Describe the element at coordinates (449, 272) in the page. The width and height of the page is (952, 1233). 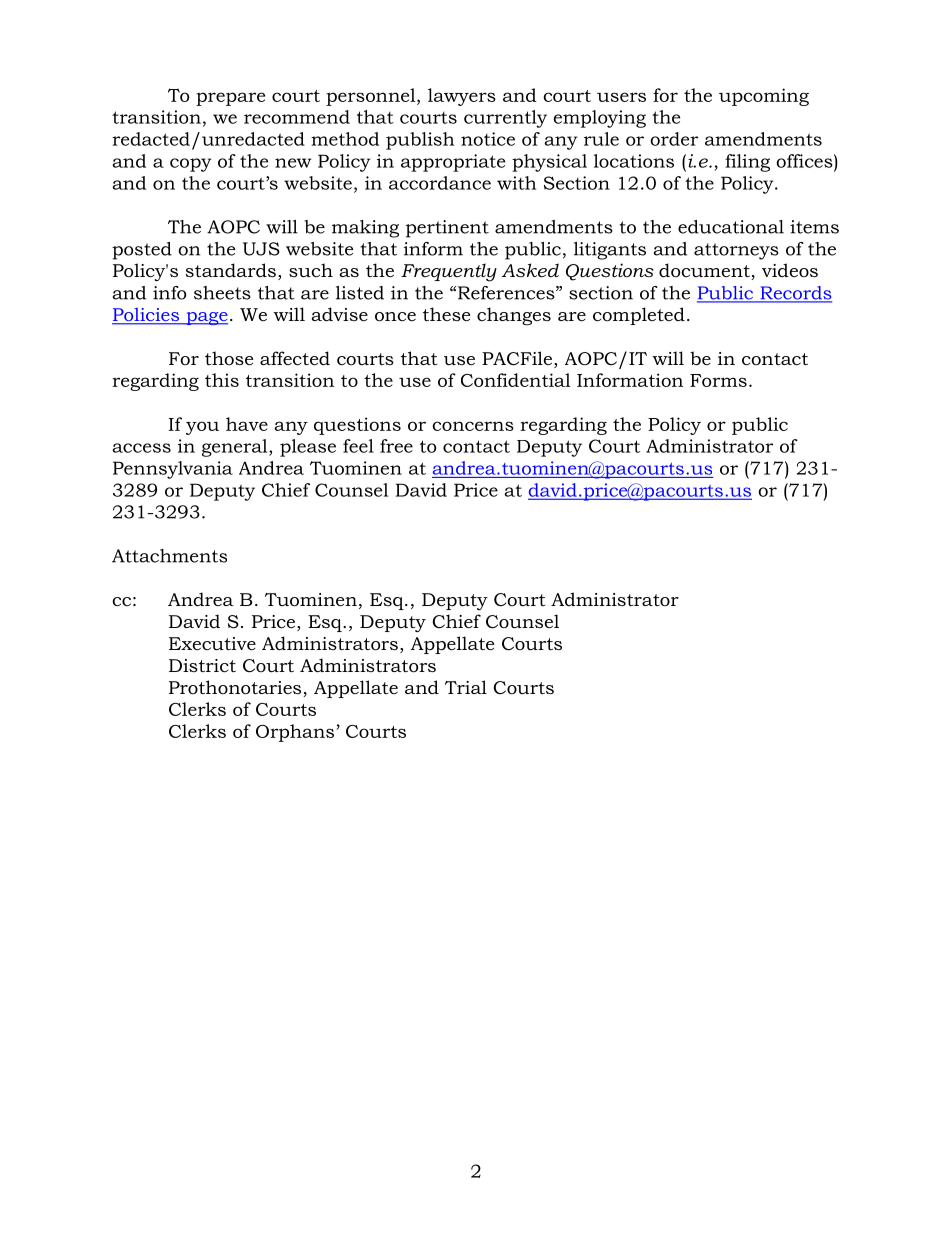
I see `Frequently` at that location.
